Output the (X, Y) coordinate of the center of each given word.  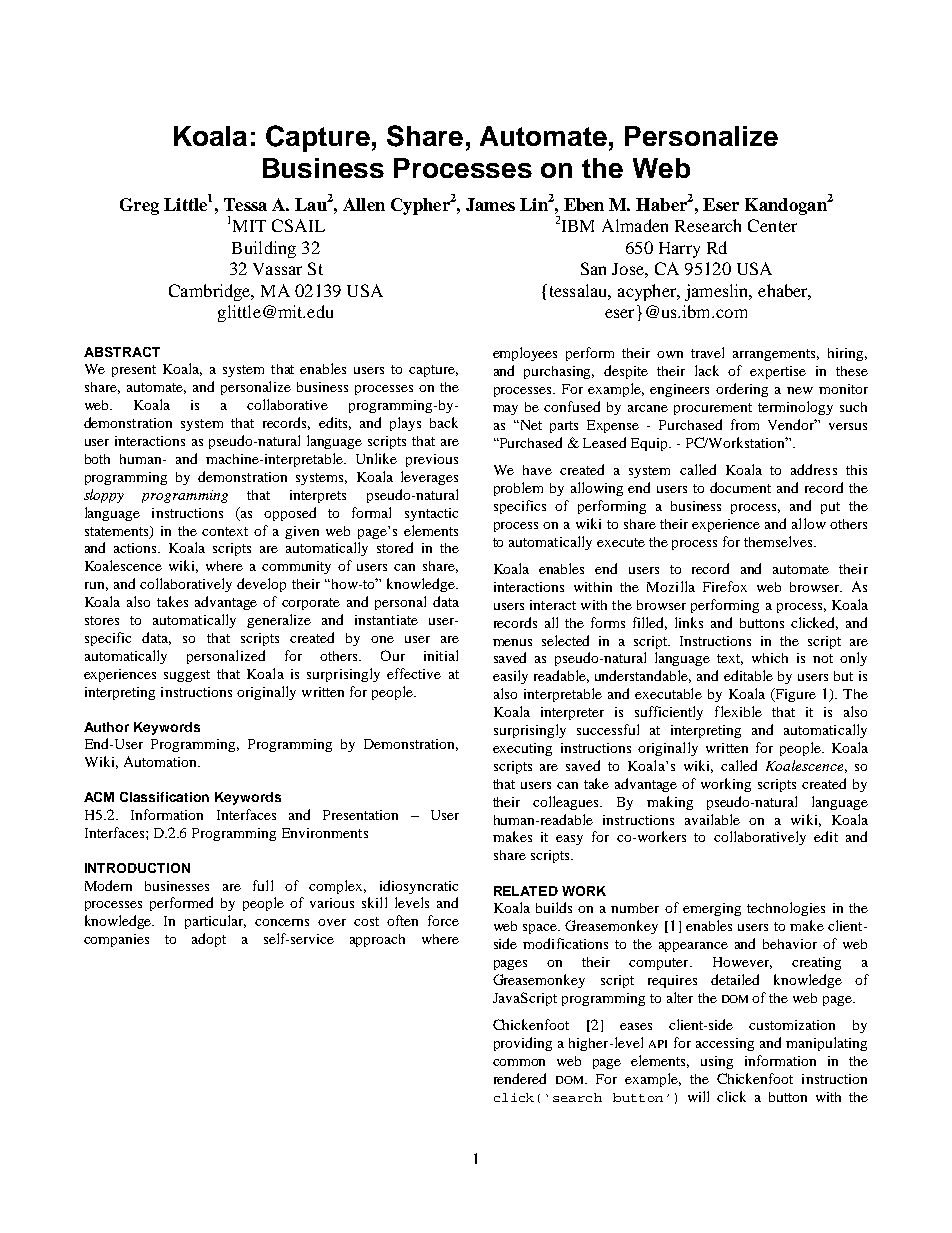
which (770, 658)
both (97, 459)
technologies (786, 909)
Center (772, 225)
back (444, 422)
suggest (187, 676)
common (519, 1062)
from (745, 424)
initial (441, 655)
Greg (139, 206)
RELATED (526, 891)
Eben (584, 204)
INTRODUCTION (137, 868)
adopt (209, 940)
